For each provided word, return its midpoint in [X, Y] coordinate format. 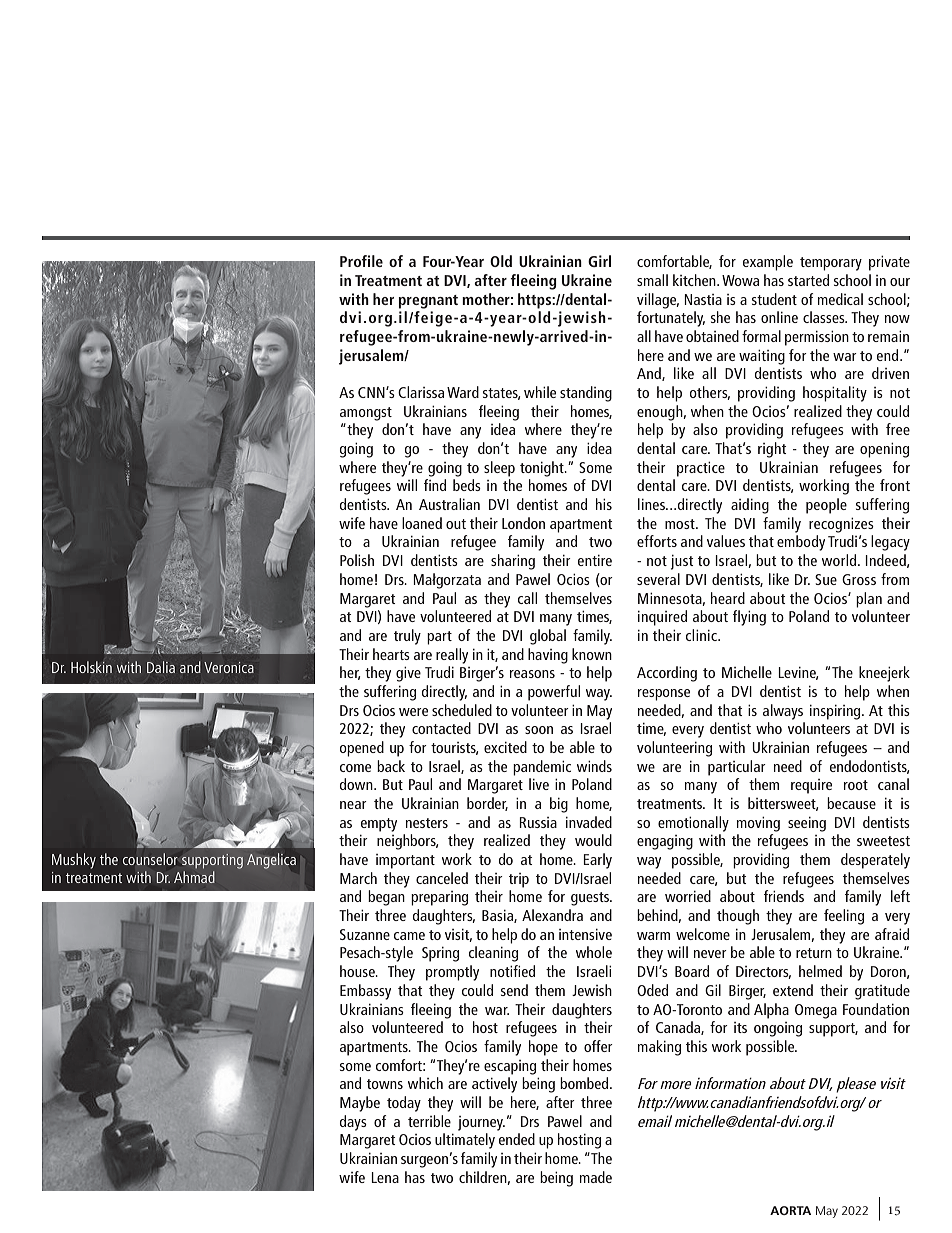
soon [539, 730]
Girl [599, 261]
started [808, 280]
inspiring [836, 712]
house [358, 971]
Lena [385, 1177]
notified [512, 971]
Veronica [229, 667]
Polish [357, 560]
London [523, 523]
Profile [361, 261]
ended [517, 1139]
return [814, 953]
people [826, 506]
